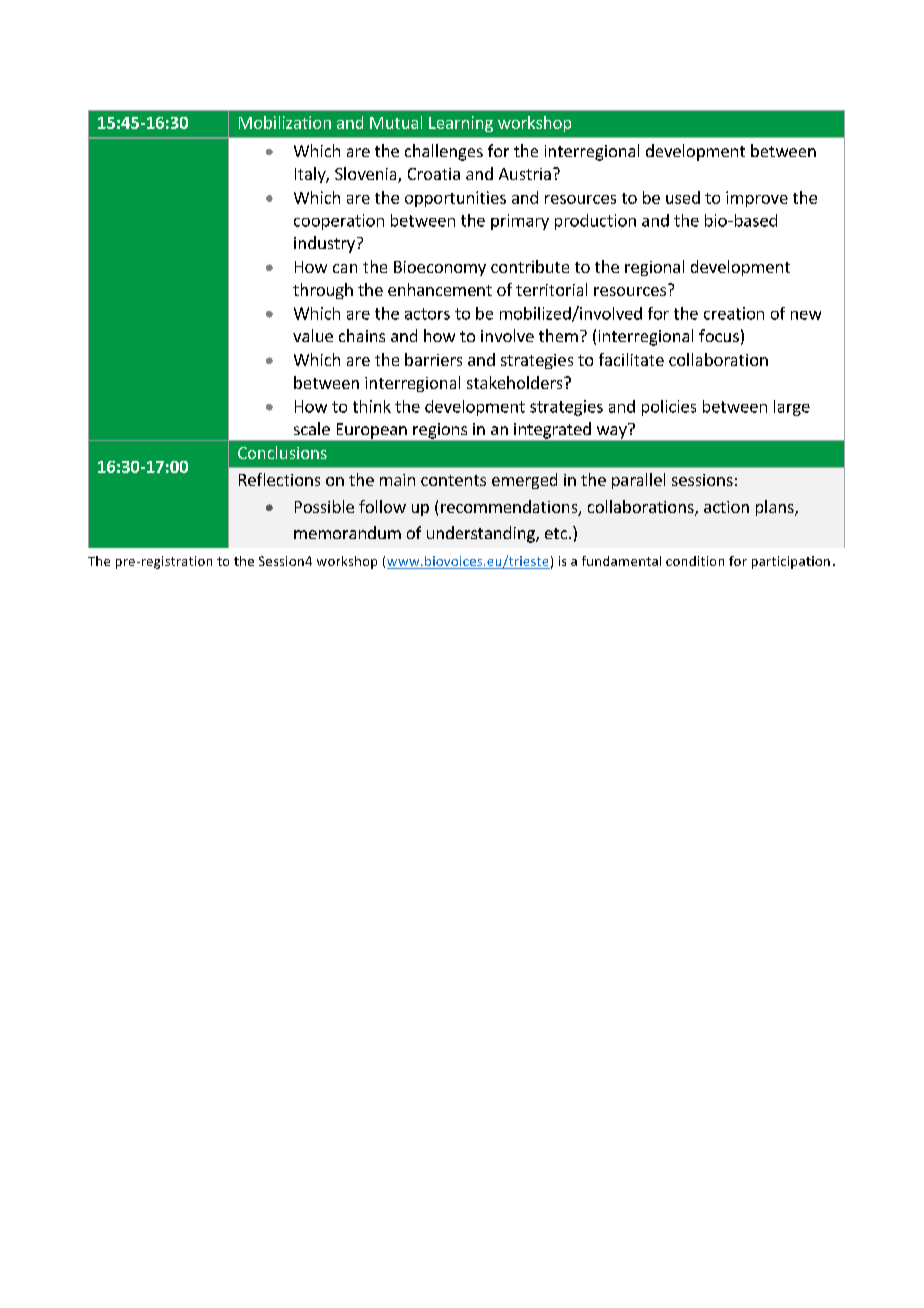 The image size is (924, 1308). I want to click on chains, so click(362, 335).
